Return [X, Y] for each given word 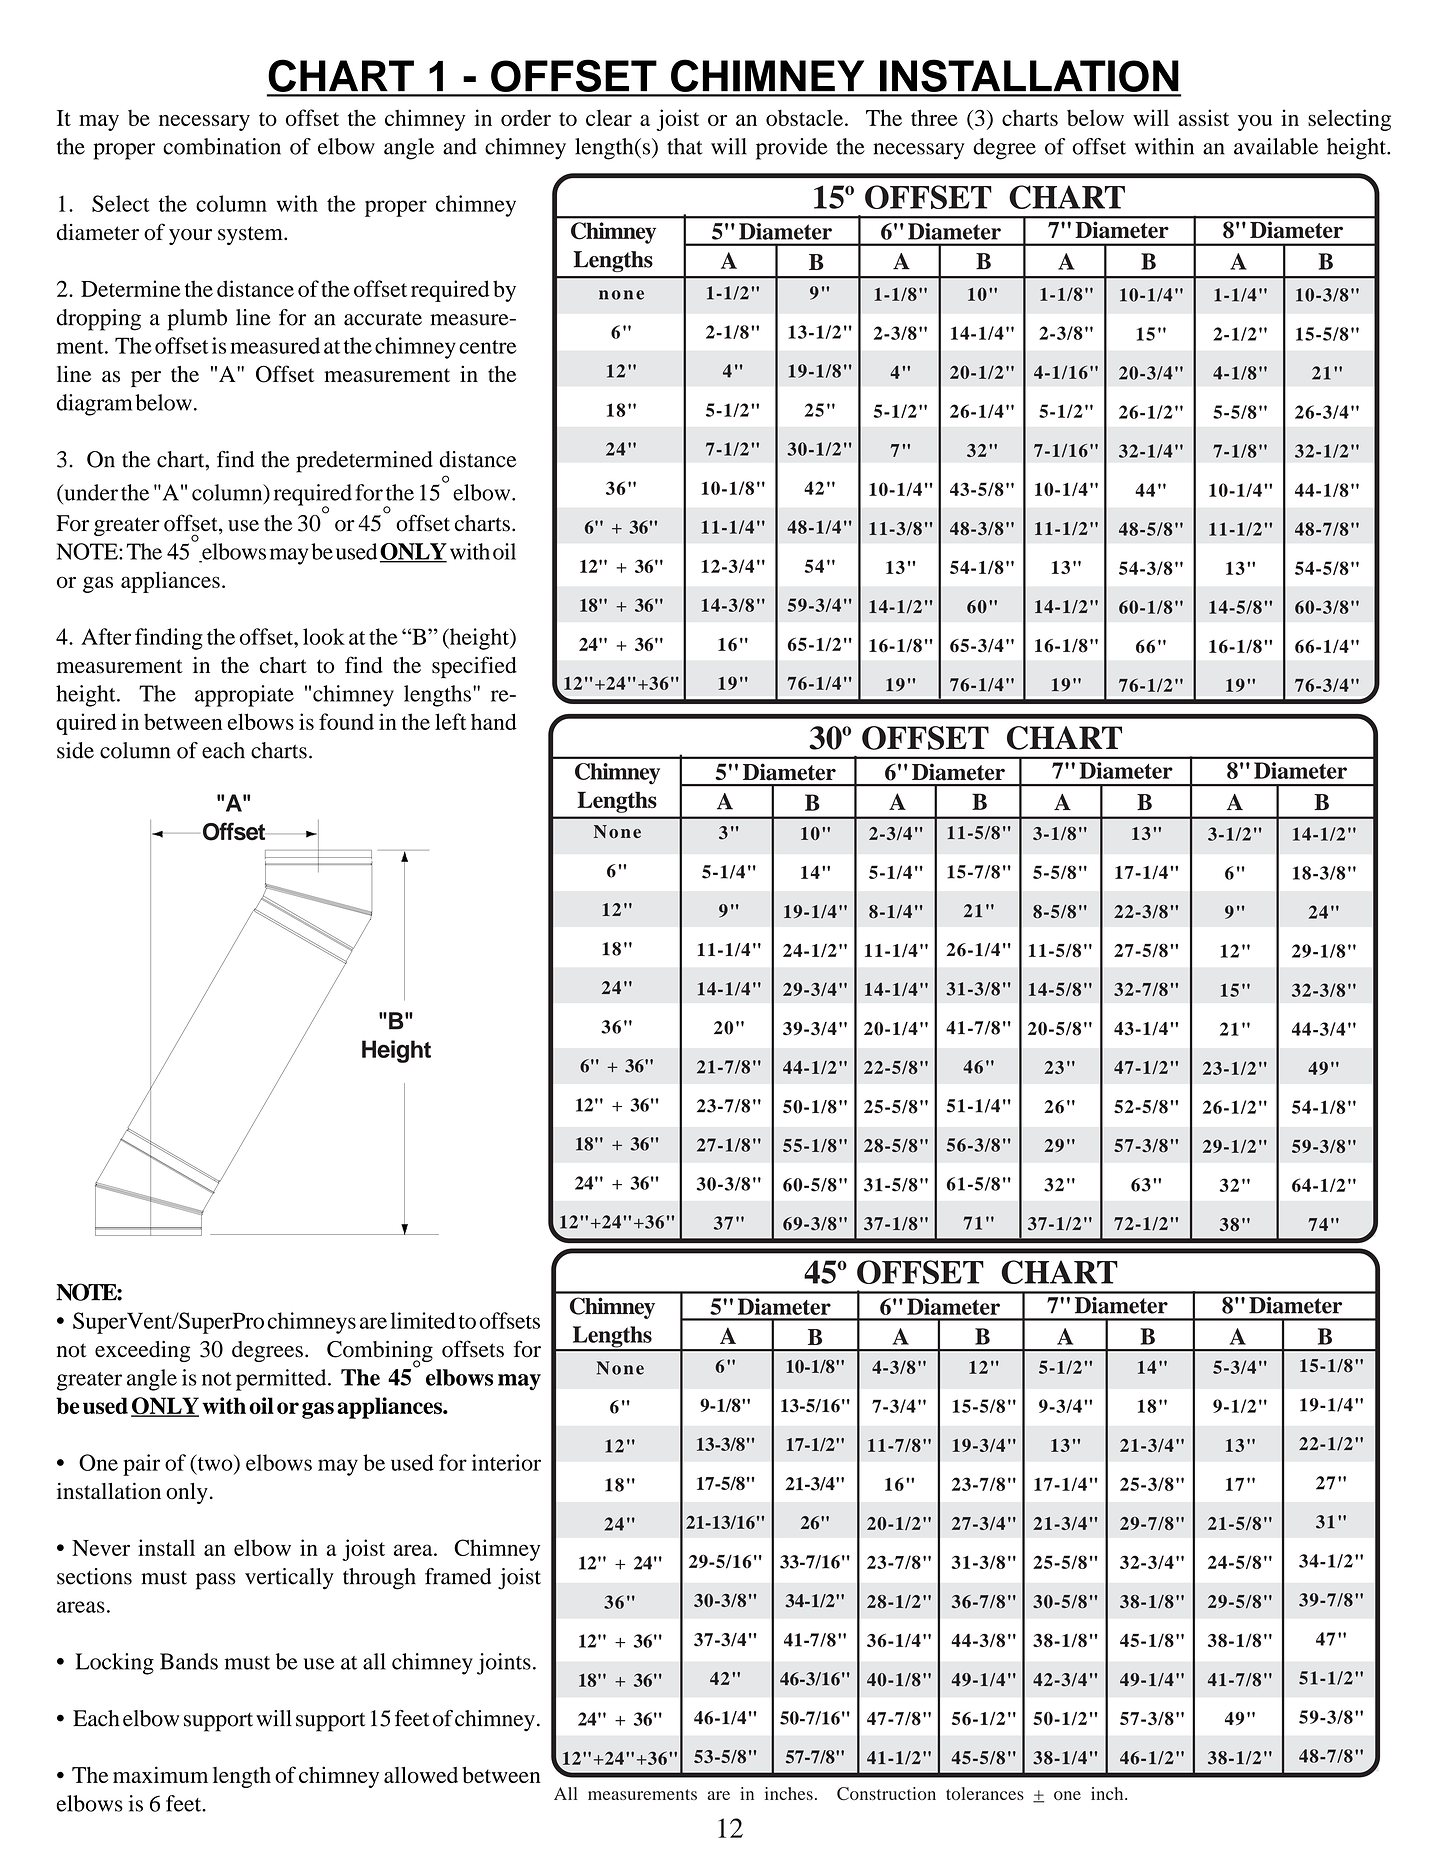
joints [504, 1664]
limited [423, 1320]
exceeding [142, 1351]
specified [474, 667]
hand [494, 721]
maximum [160, 1774]
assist [1203, 117]
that [685, 146]
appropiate [244, 696]
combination [222, 146]
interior [506, 1462]
